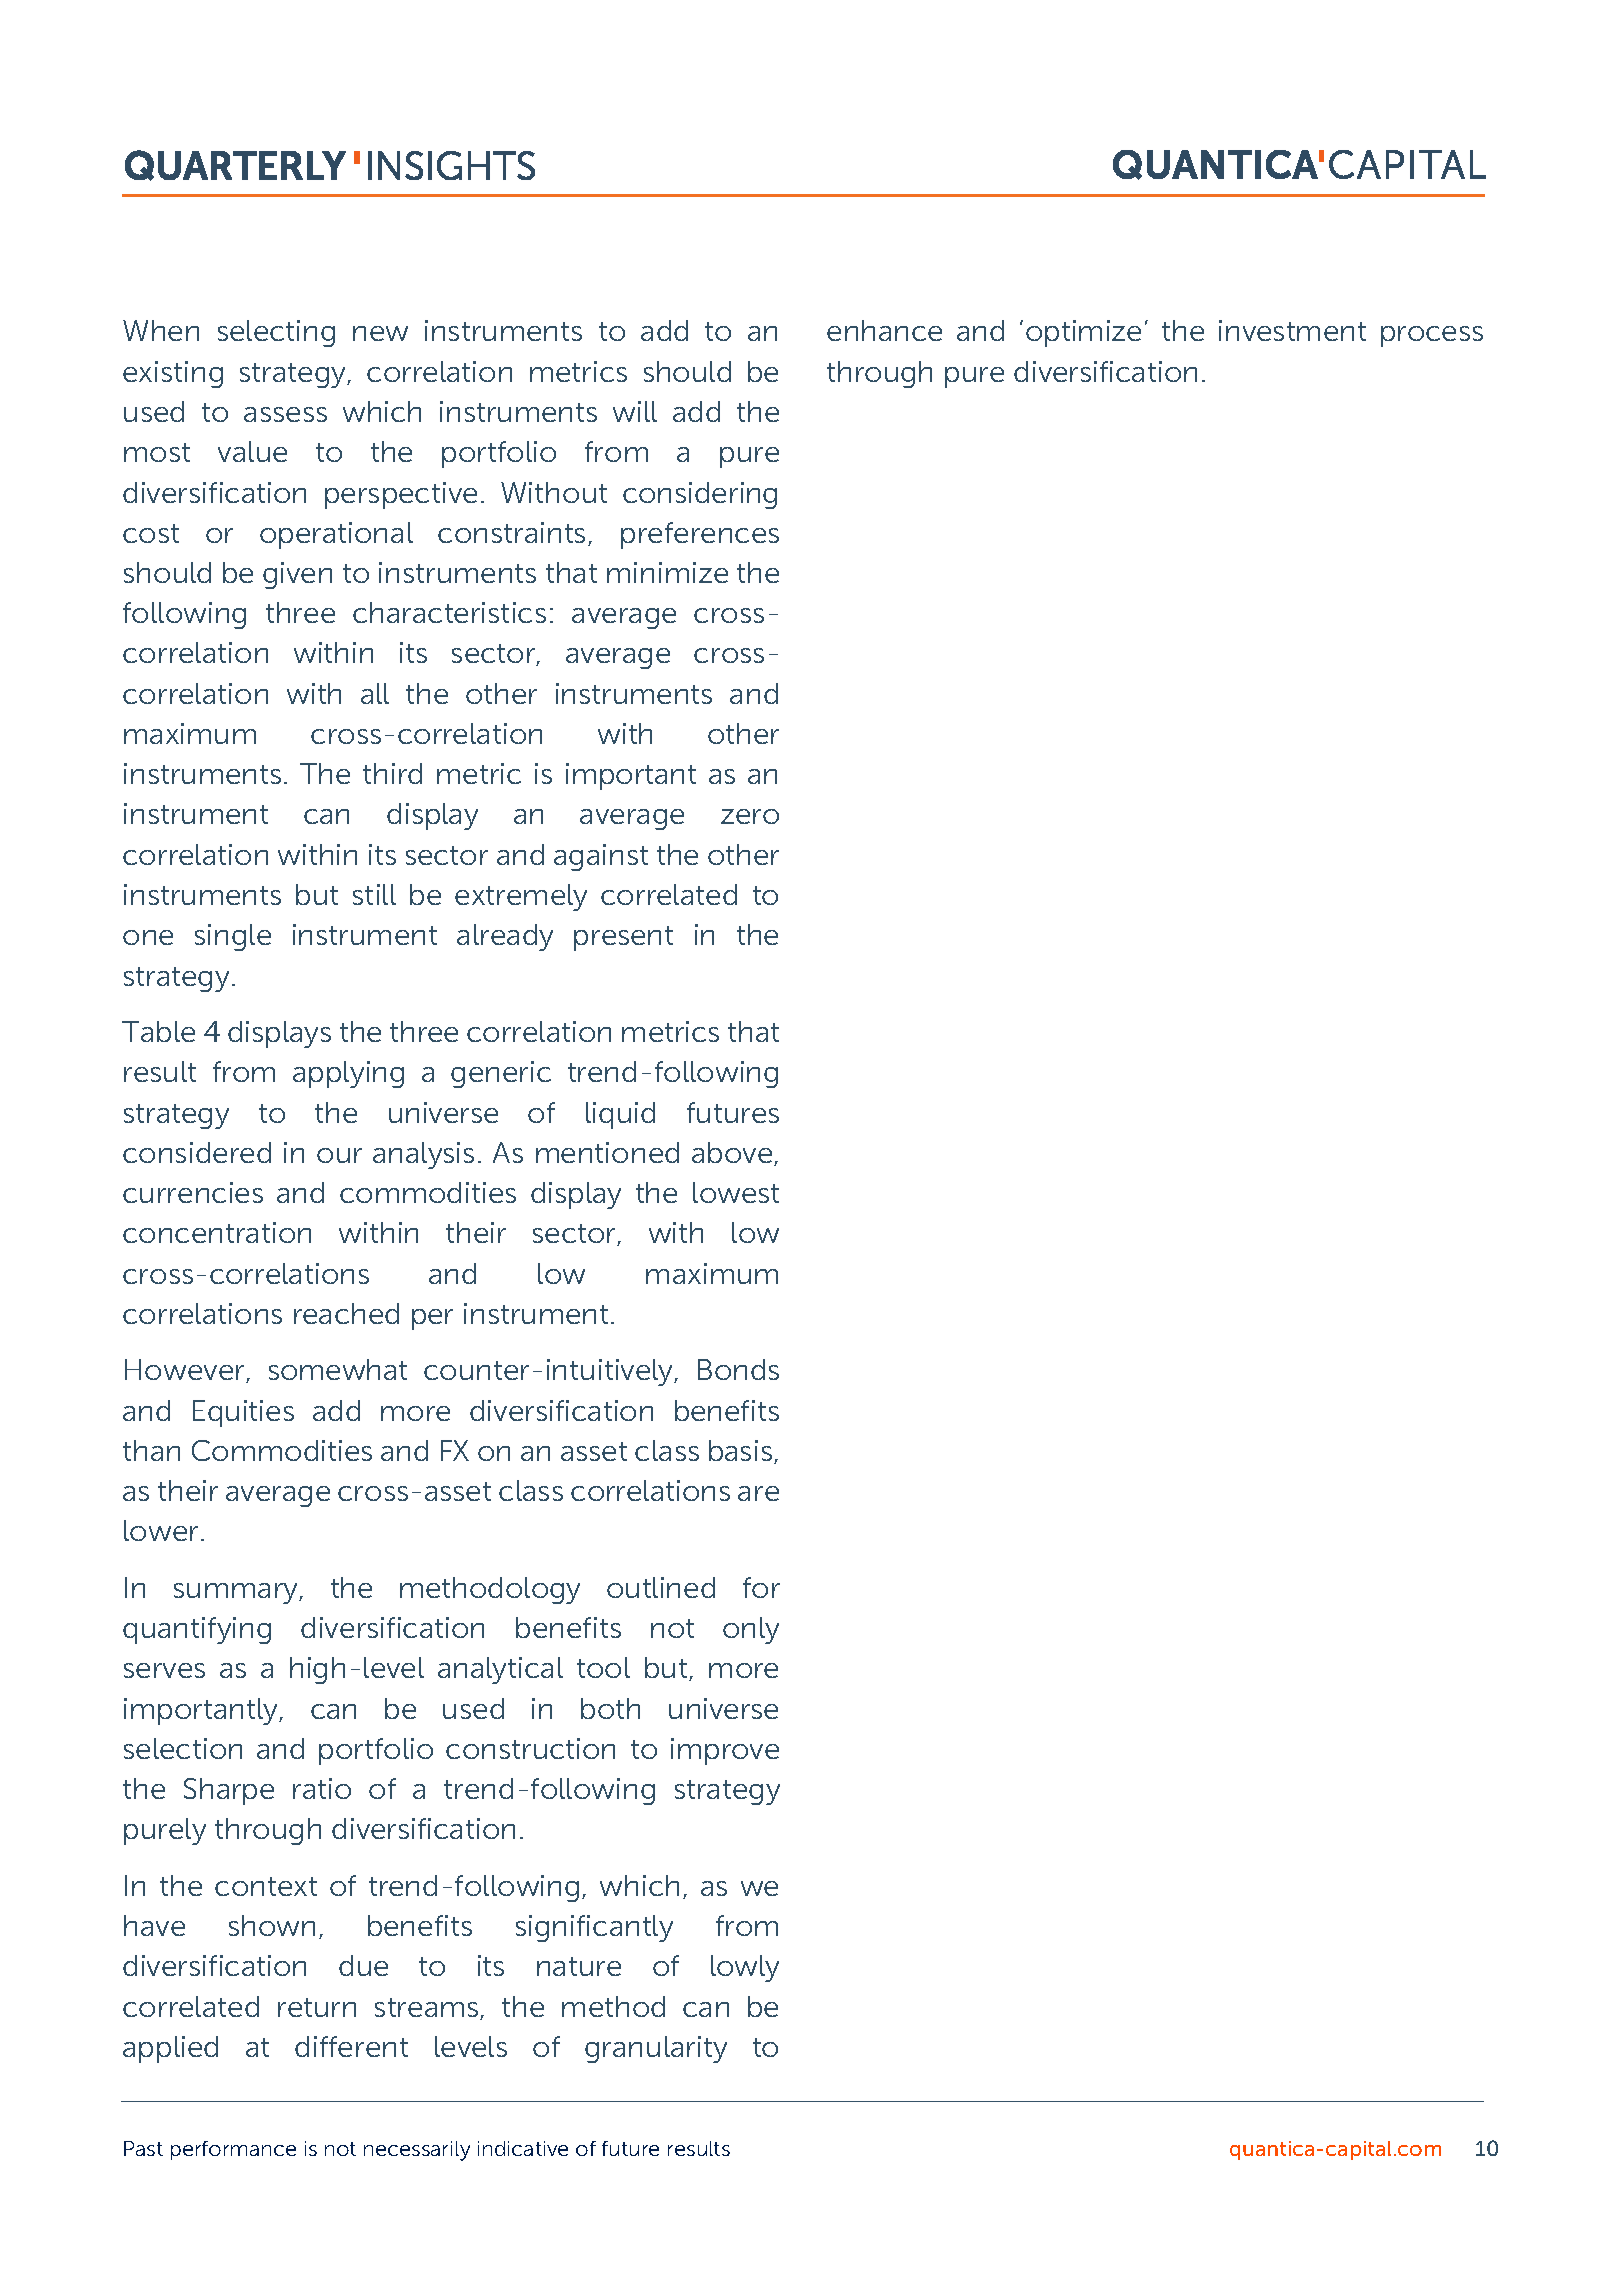 Image resolution: width=1607 pixels, height=2271 pixels. I want to click on different, so click(351, 2046).
